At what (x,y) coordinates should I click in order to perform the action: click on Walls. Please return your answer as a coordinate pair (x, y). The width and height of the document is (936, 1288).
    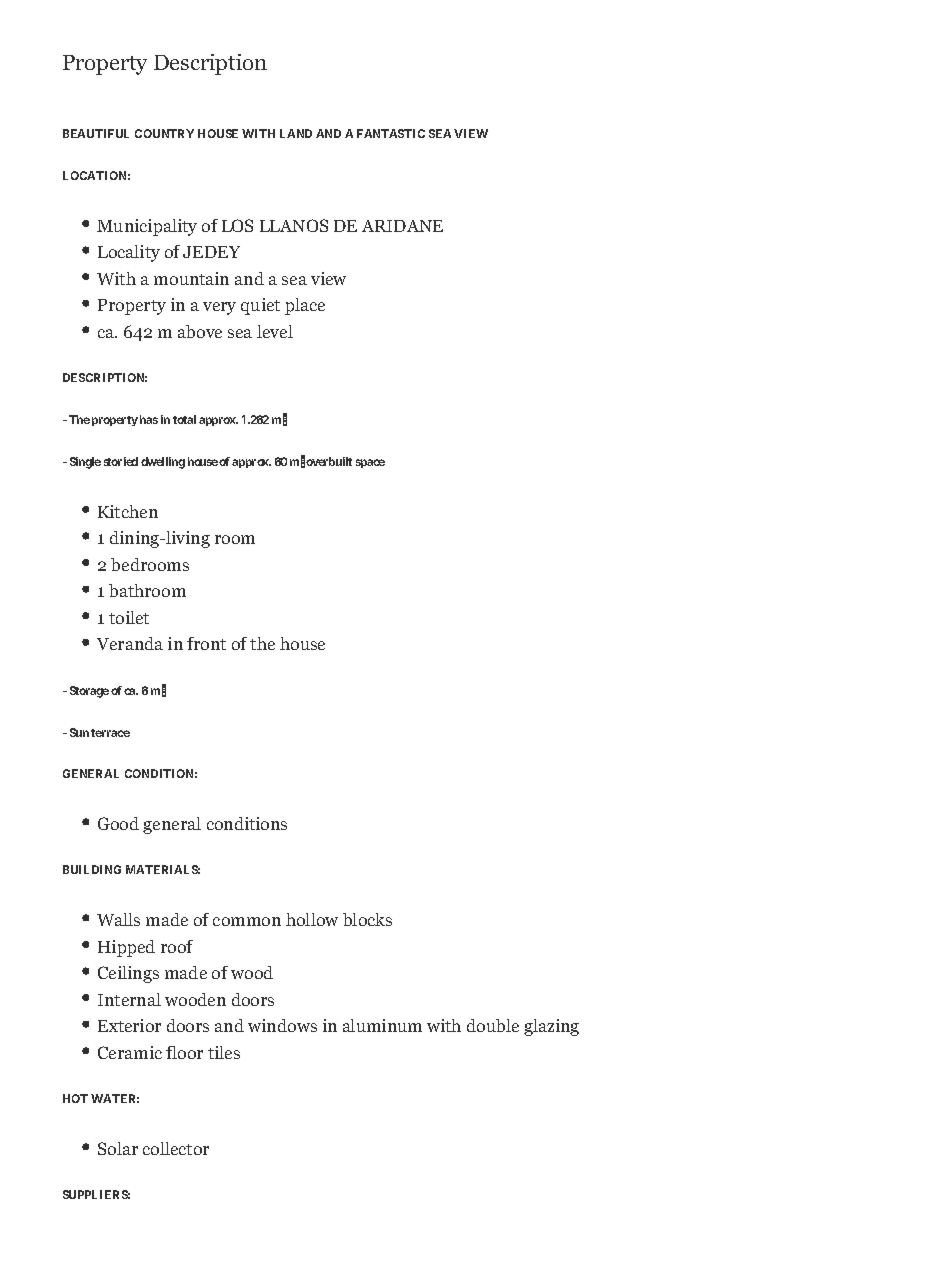
    Looking at the image, I should click on (118, 919).
